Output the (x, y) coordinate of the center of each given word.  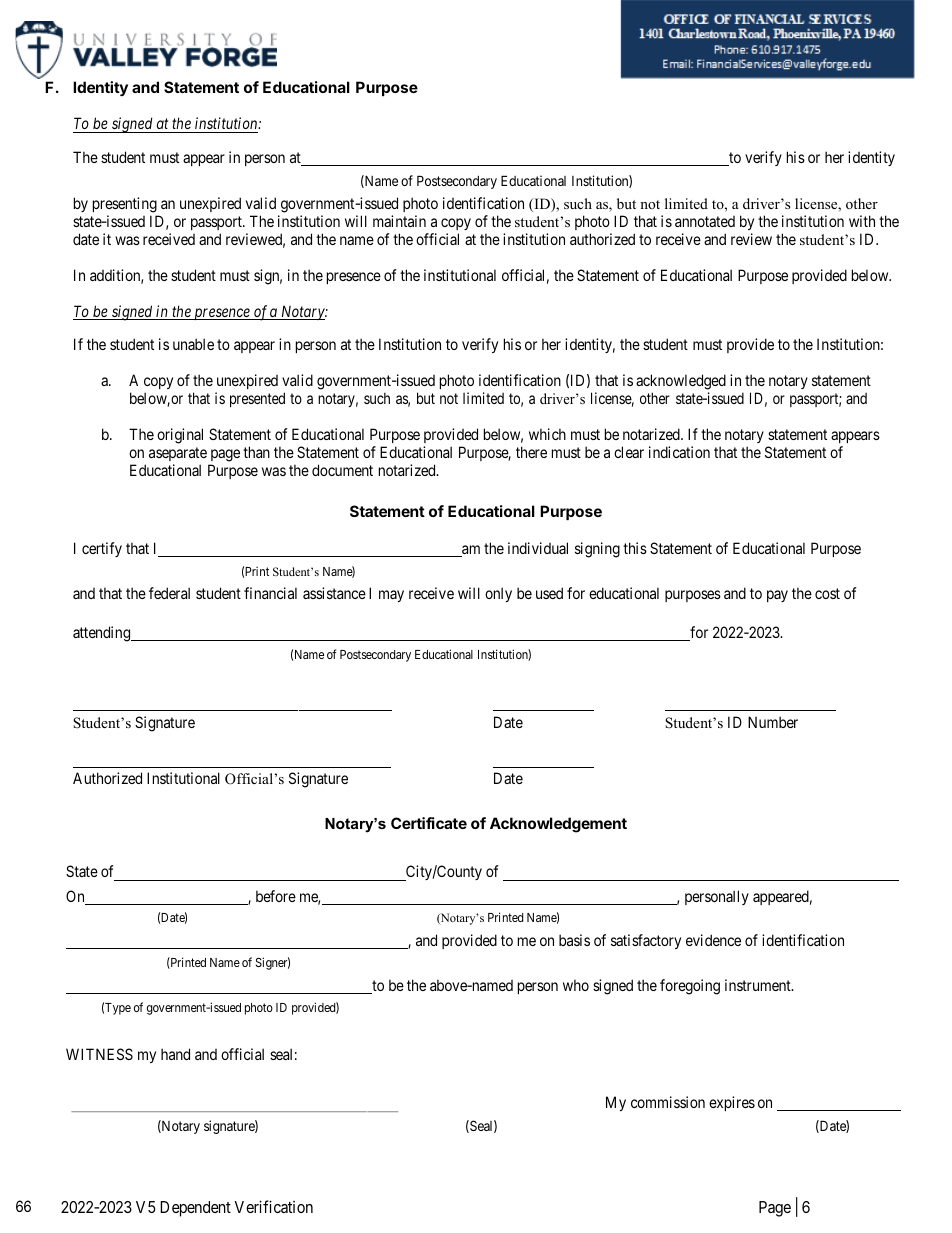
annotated (705, 221)
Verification (273, 1206)
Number (773, 722)
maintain (399, 221)
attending (103, 634)
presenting (125, 205)
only (498, 594)
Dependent (195, 1209)
